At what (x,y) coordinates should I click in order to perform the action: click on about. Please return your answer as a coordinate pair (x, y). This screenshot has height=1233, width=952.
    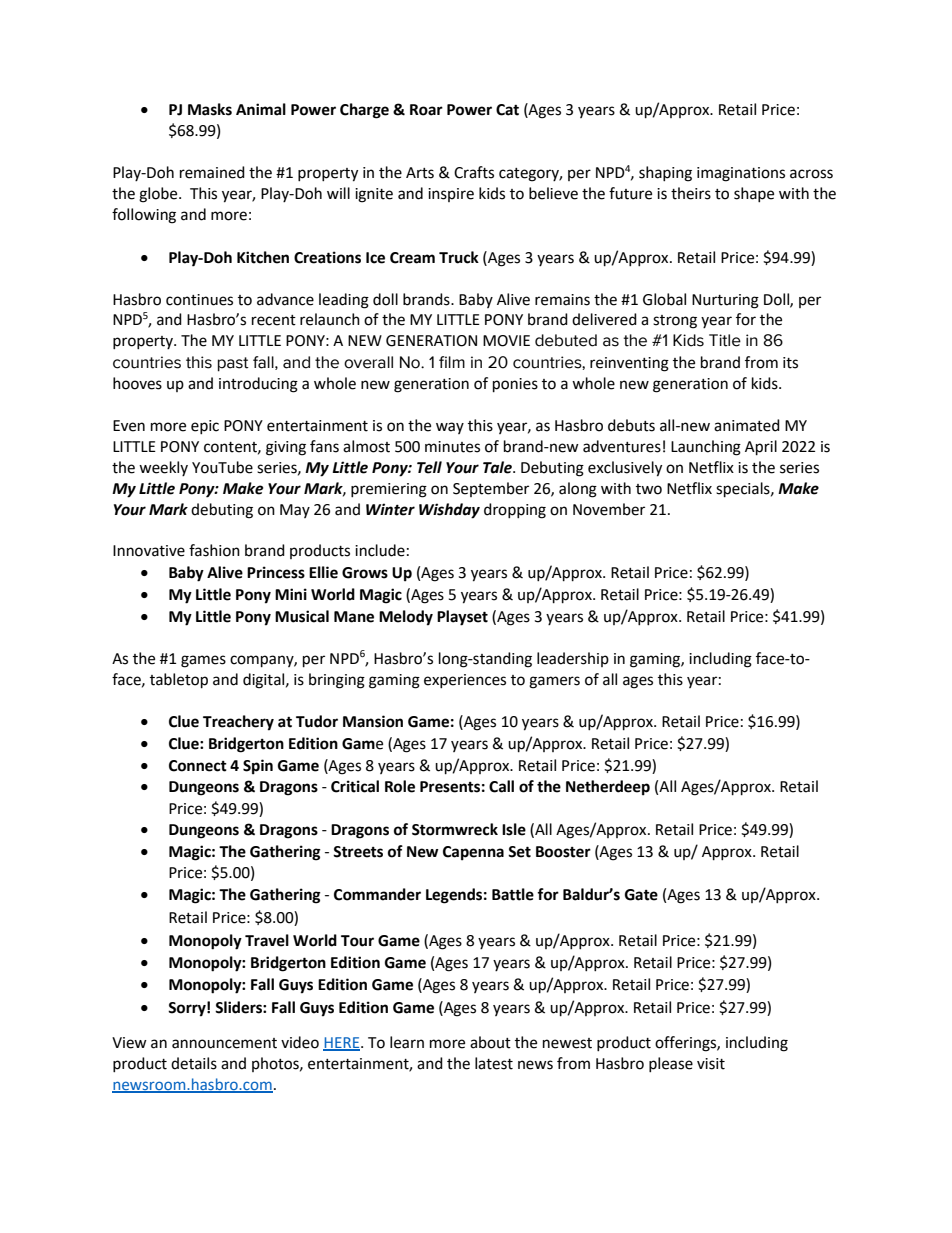
    Looking at the image, I should click on (490, 1042).
